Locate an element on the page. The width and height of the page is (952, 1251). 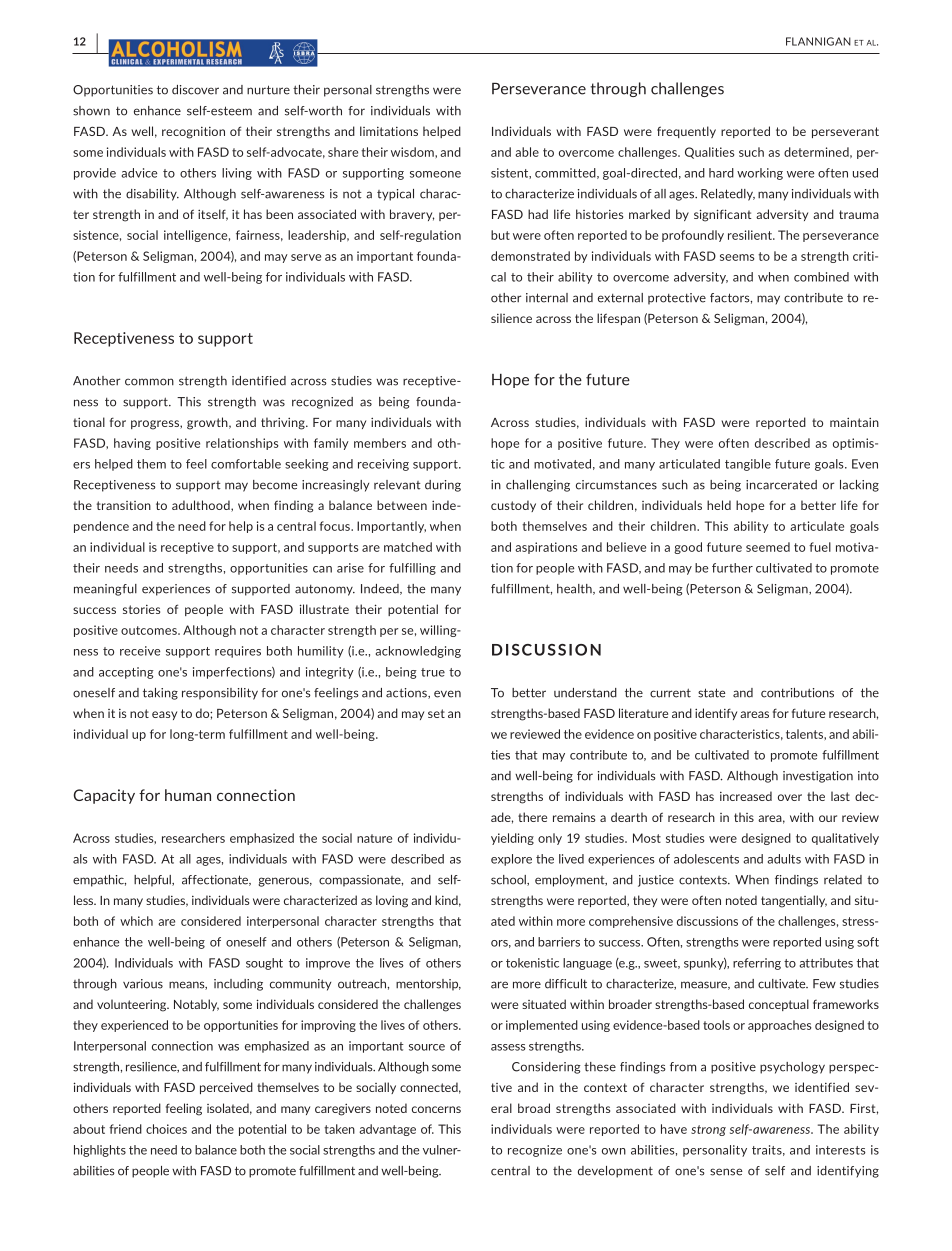
fulfilling is located at coordinates (412, 569).
